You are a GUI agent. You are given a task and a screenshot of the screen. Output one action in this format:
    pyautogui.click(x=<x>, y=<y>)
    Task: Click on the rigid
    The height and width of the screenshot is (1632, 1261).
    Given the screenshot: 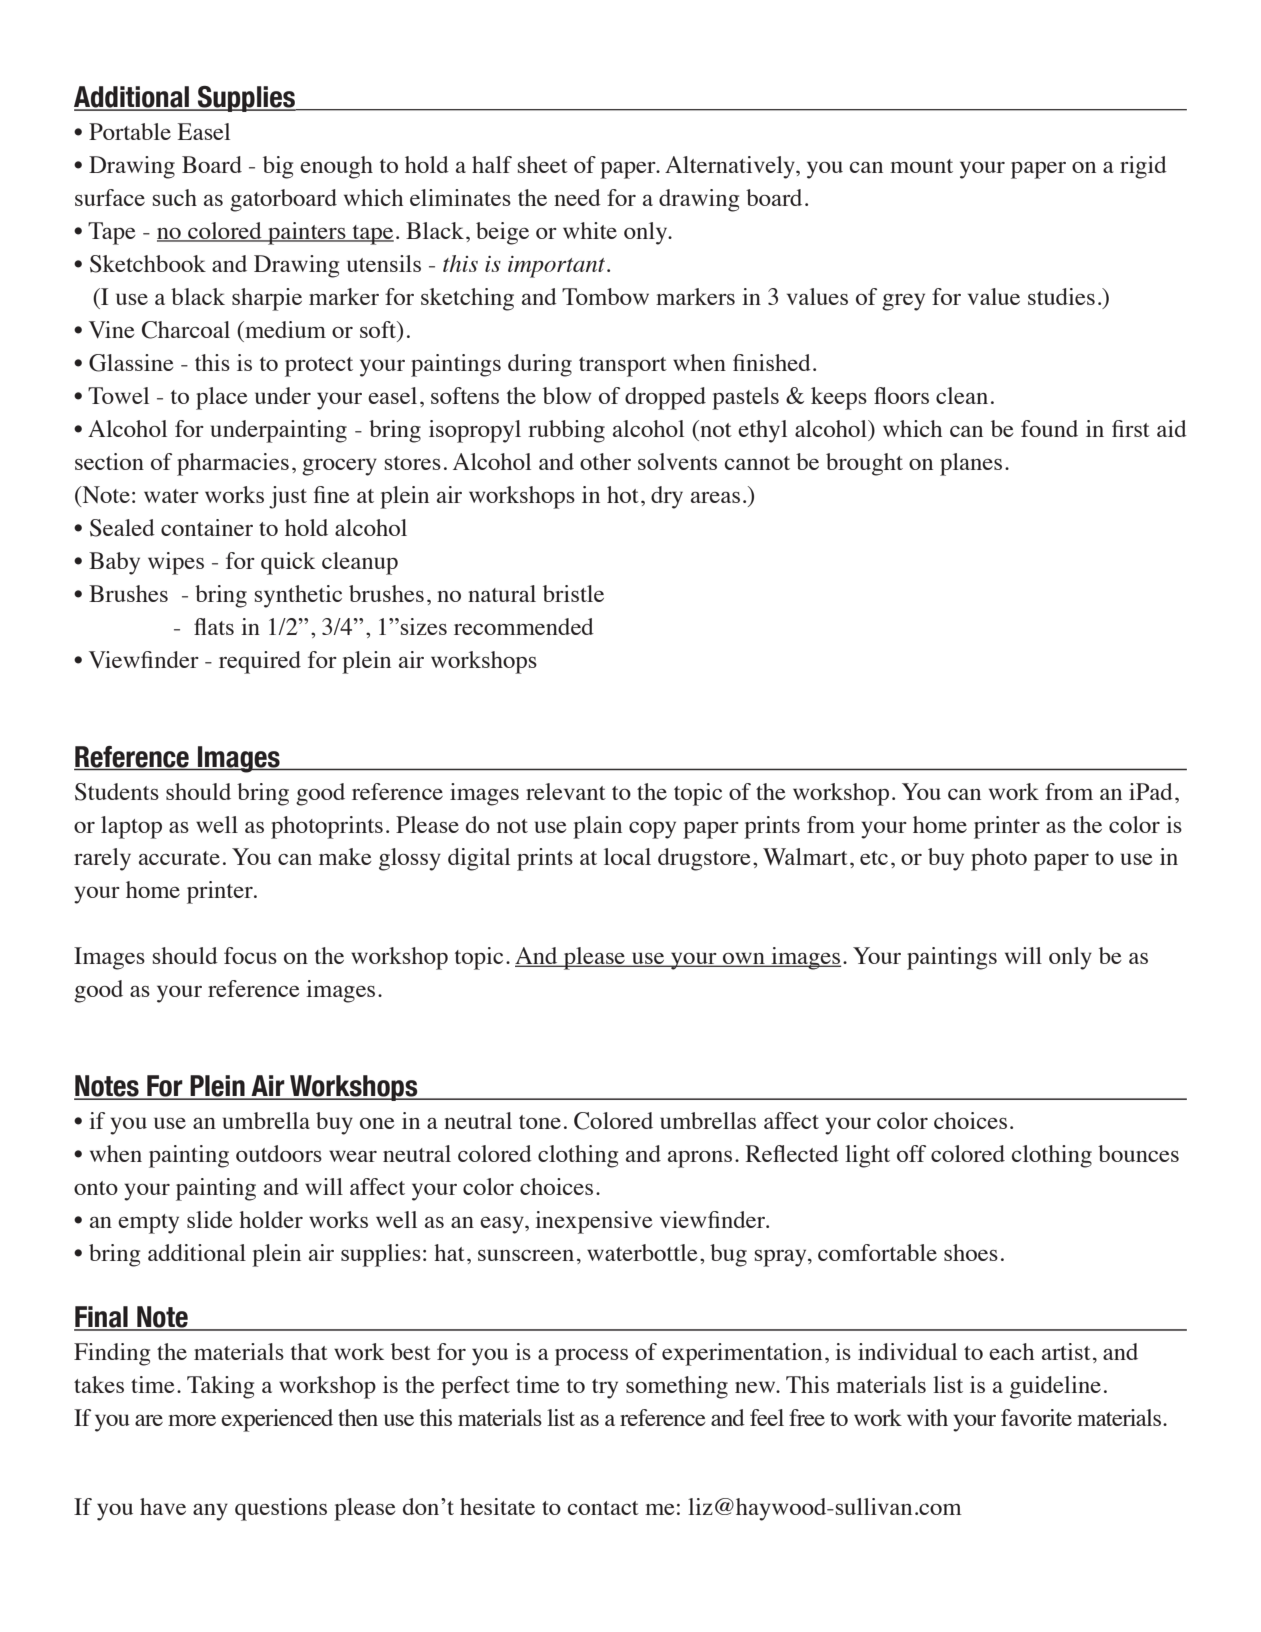 What is the action you would take?
    pyautogui.click(x=1143, y=167)
